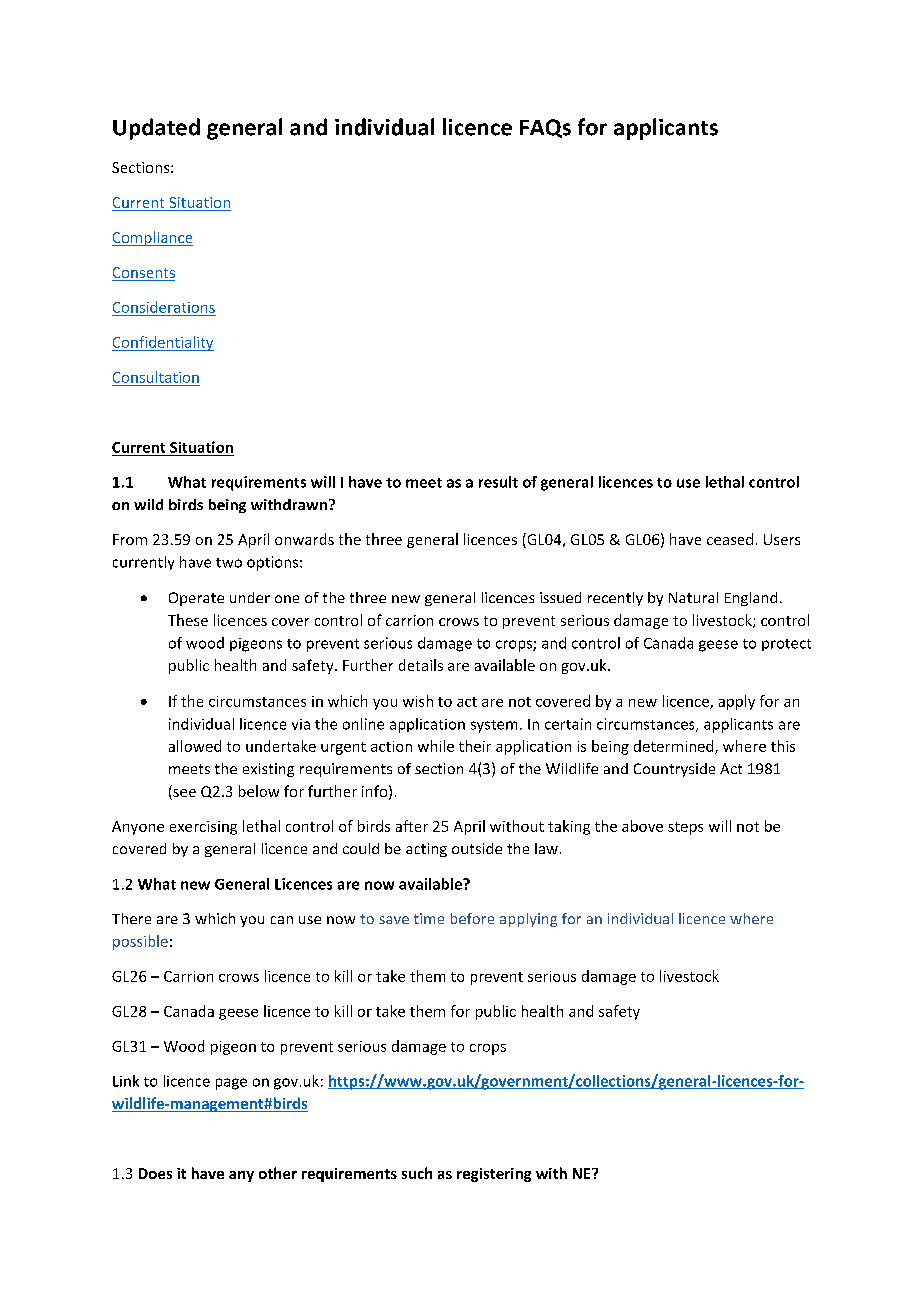 Image resolution: width=924 pixels, height=1308 pixels. What do you see at coordinates (685, 828) in the screenshot?
I see `steps` at bounding box center [685, 828].
